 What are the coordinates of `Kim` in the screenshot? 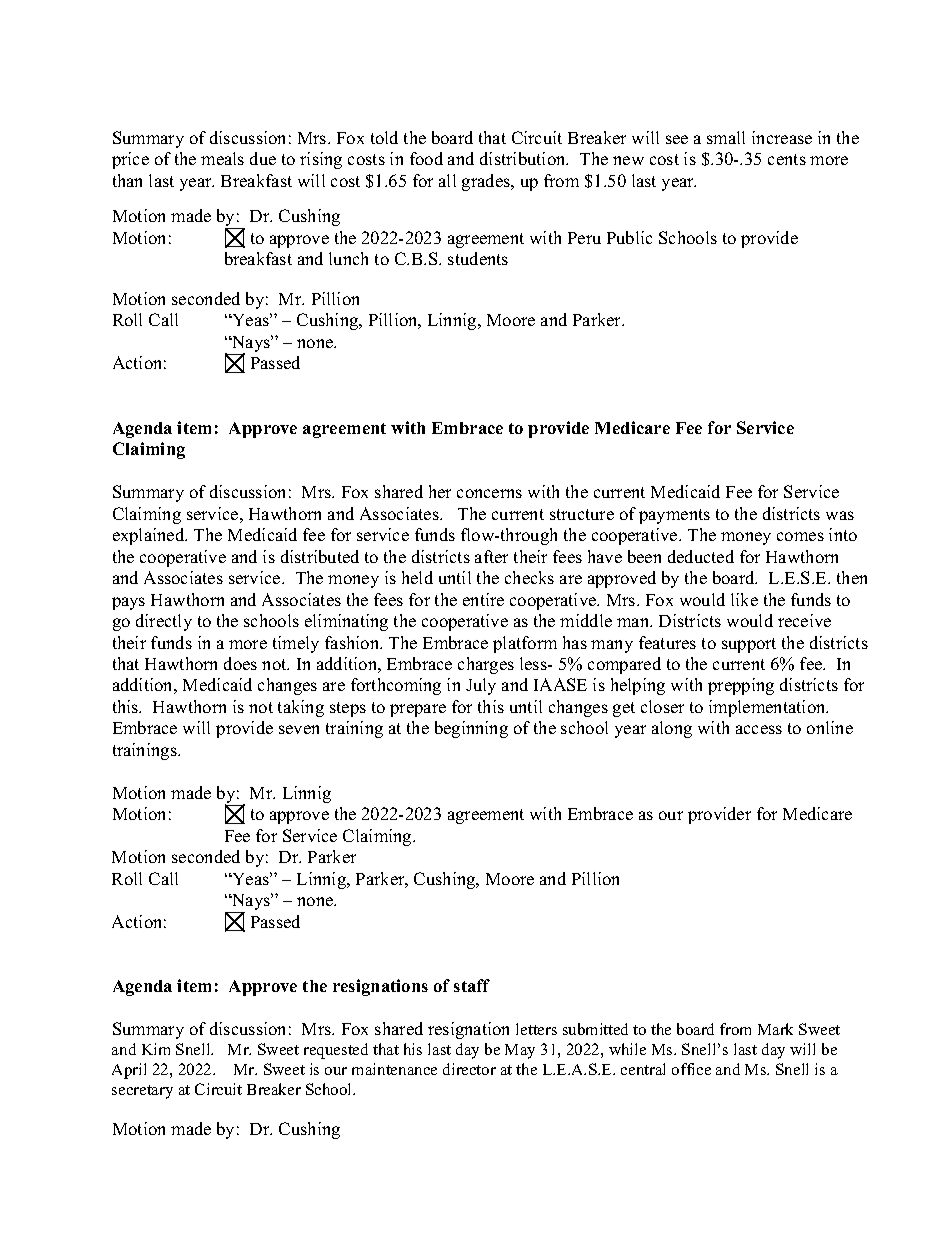 It's located at (156, 1049).
